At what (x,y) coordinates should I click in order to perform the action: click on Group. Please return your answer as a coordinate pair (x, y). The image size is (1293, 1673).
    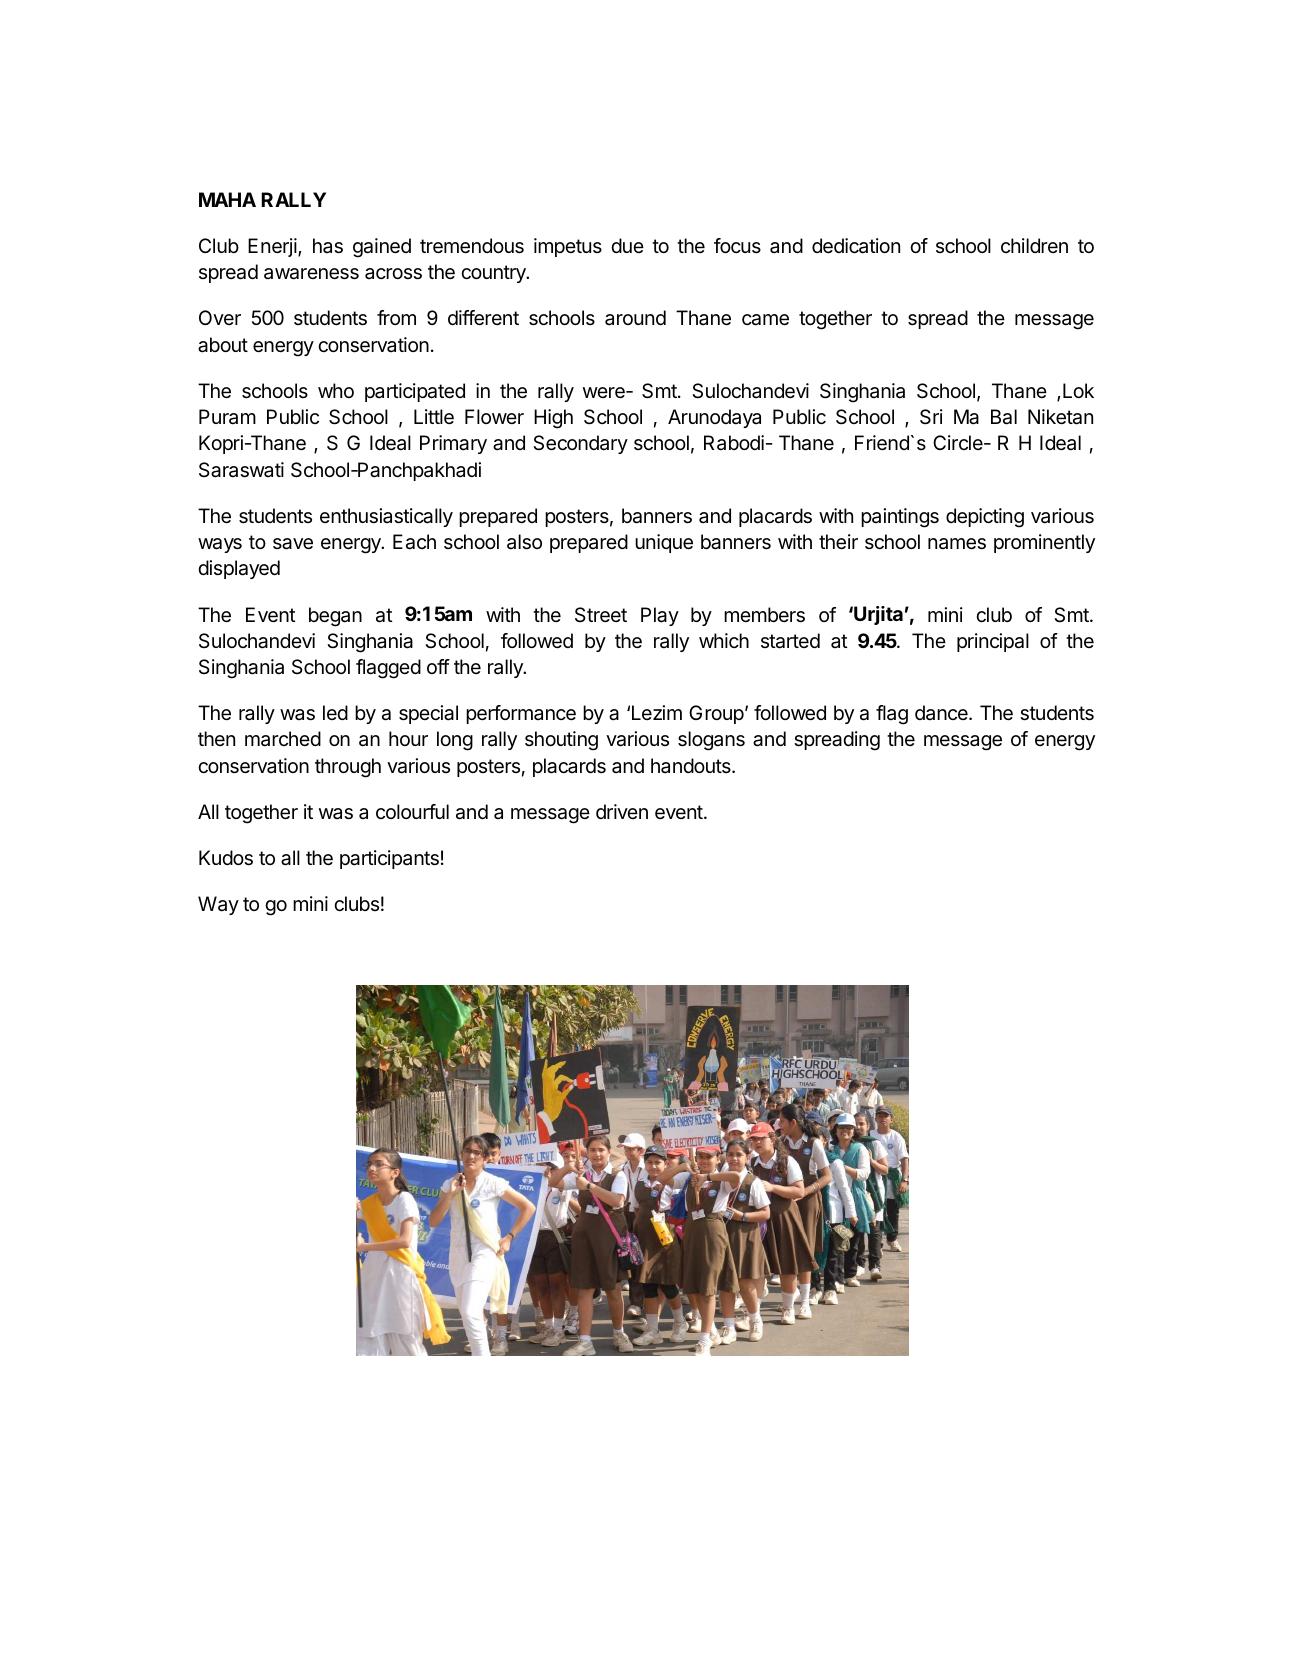
    Looking at the image, I should click on (716, 714).
